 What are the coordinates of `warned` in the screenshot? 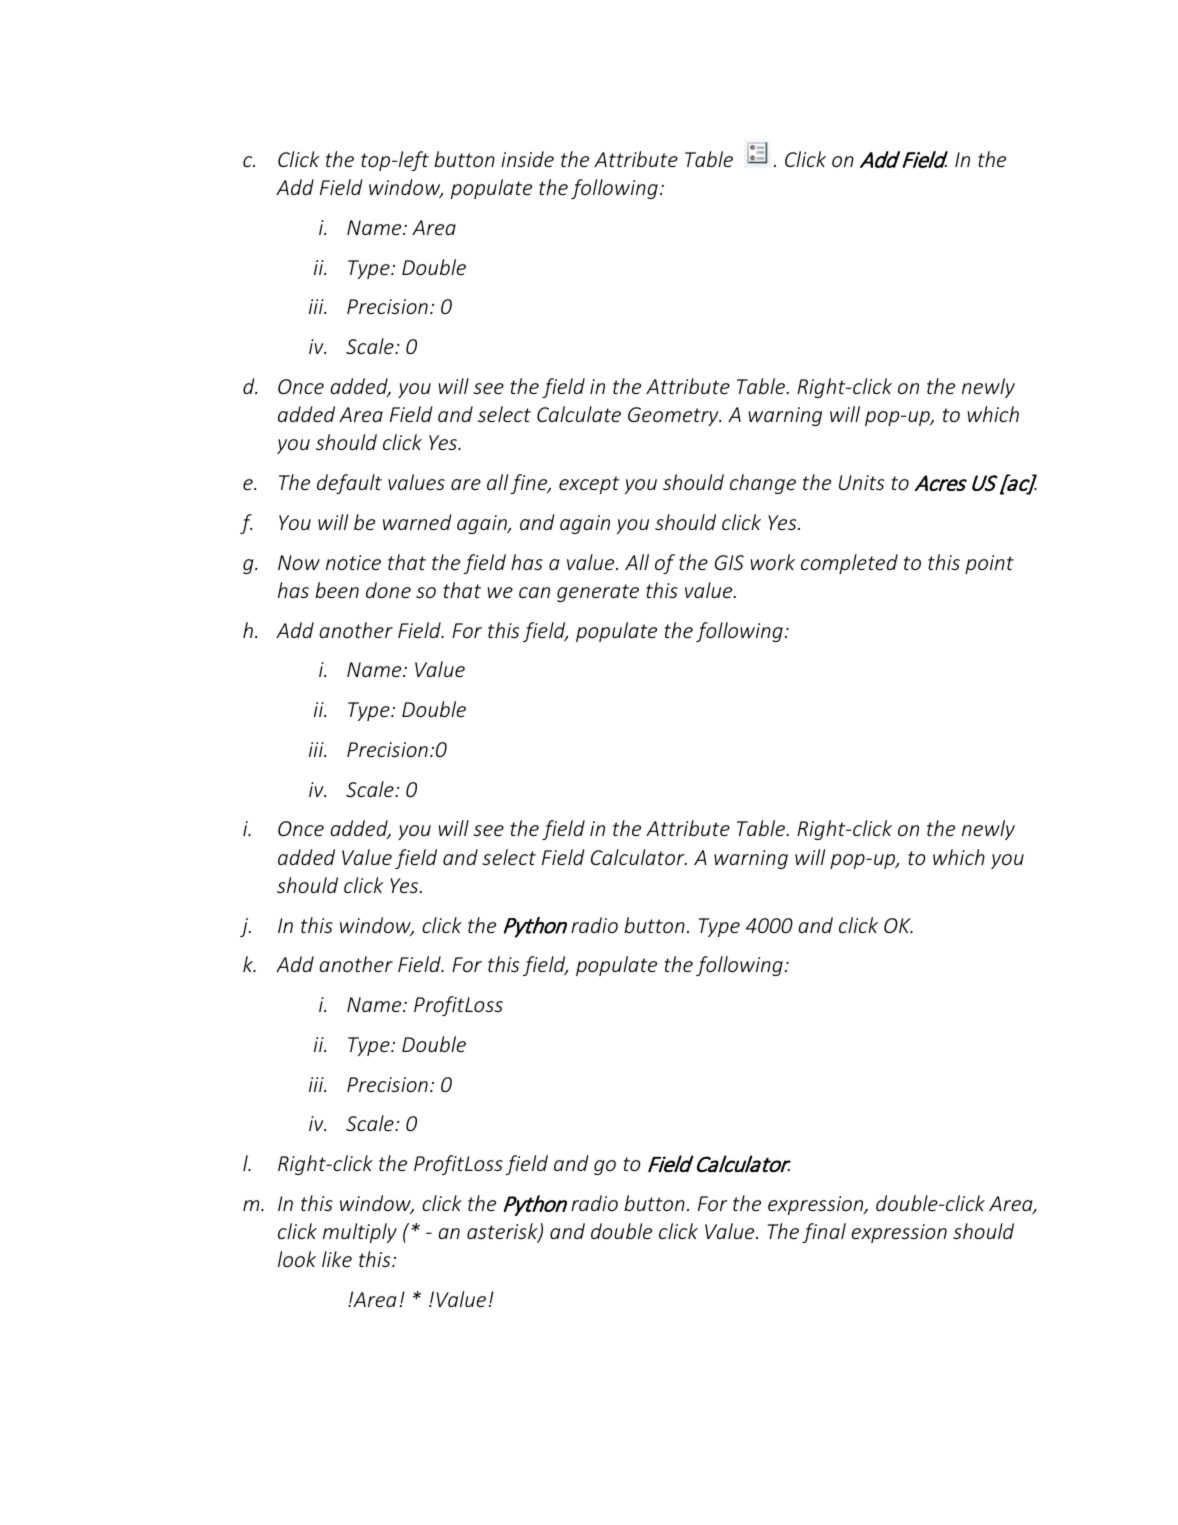 It's located at (417, 522).
